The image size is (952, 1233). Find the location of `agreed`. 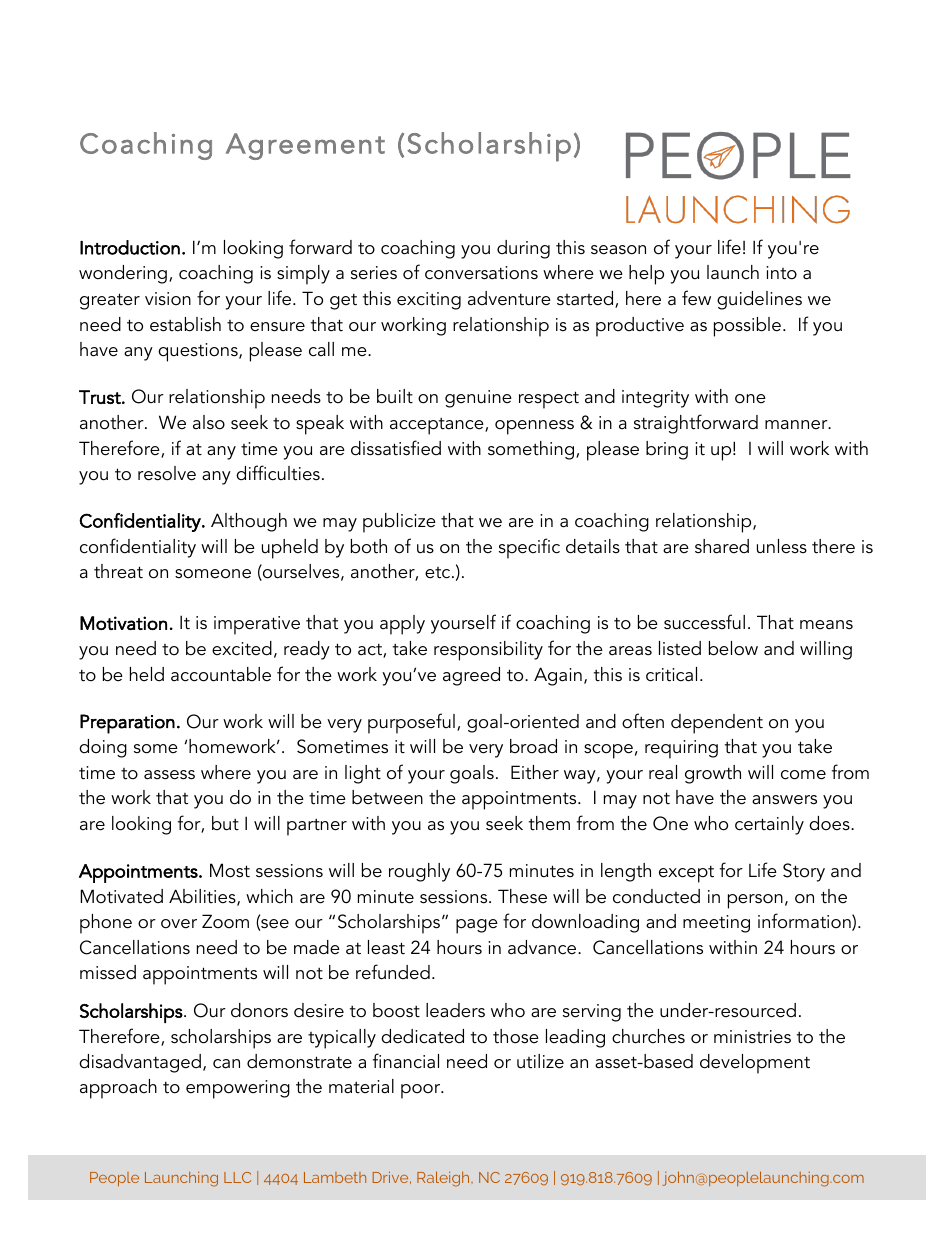

agreed is located at coordinates (471, 676).
